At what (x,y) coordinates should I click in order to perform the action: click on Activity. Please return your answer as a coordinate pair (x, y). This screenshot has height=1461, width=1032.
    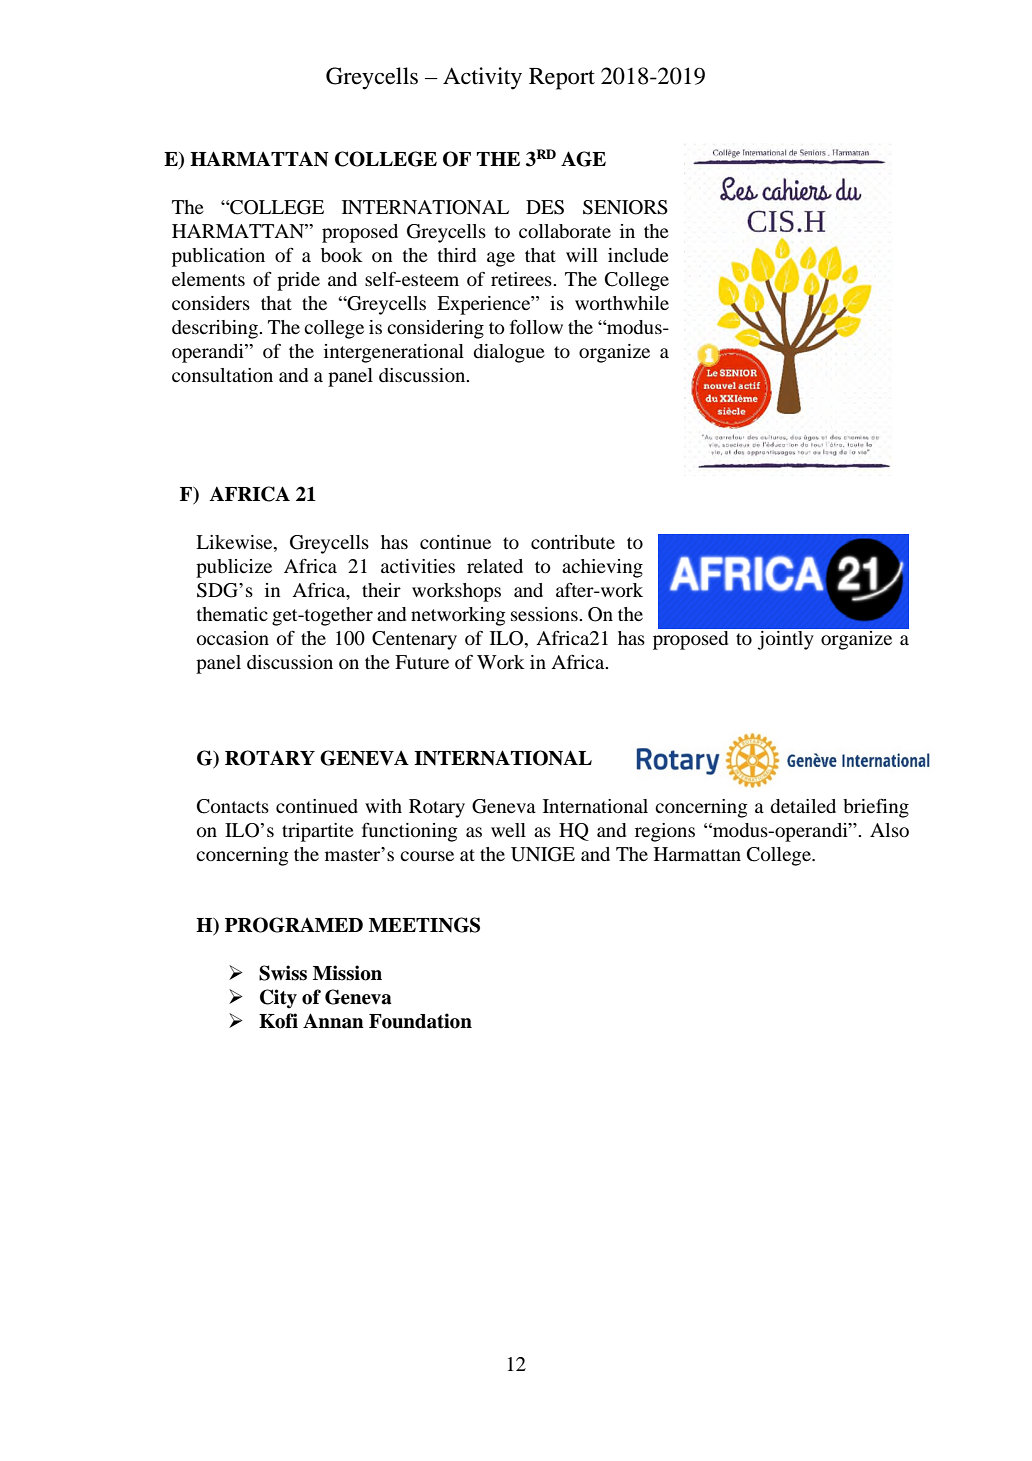
    Looking at the image, I should click on (482, 78).
